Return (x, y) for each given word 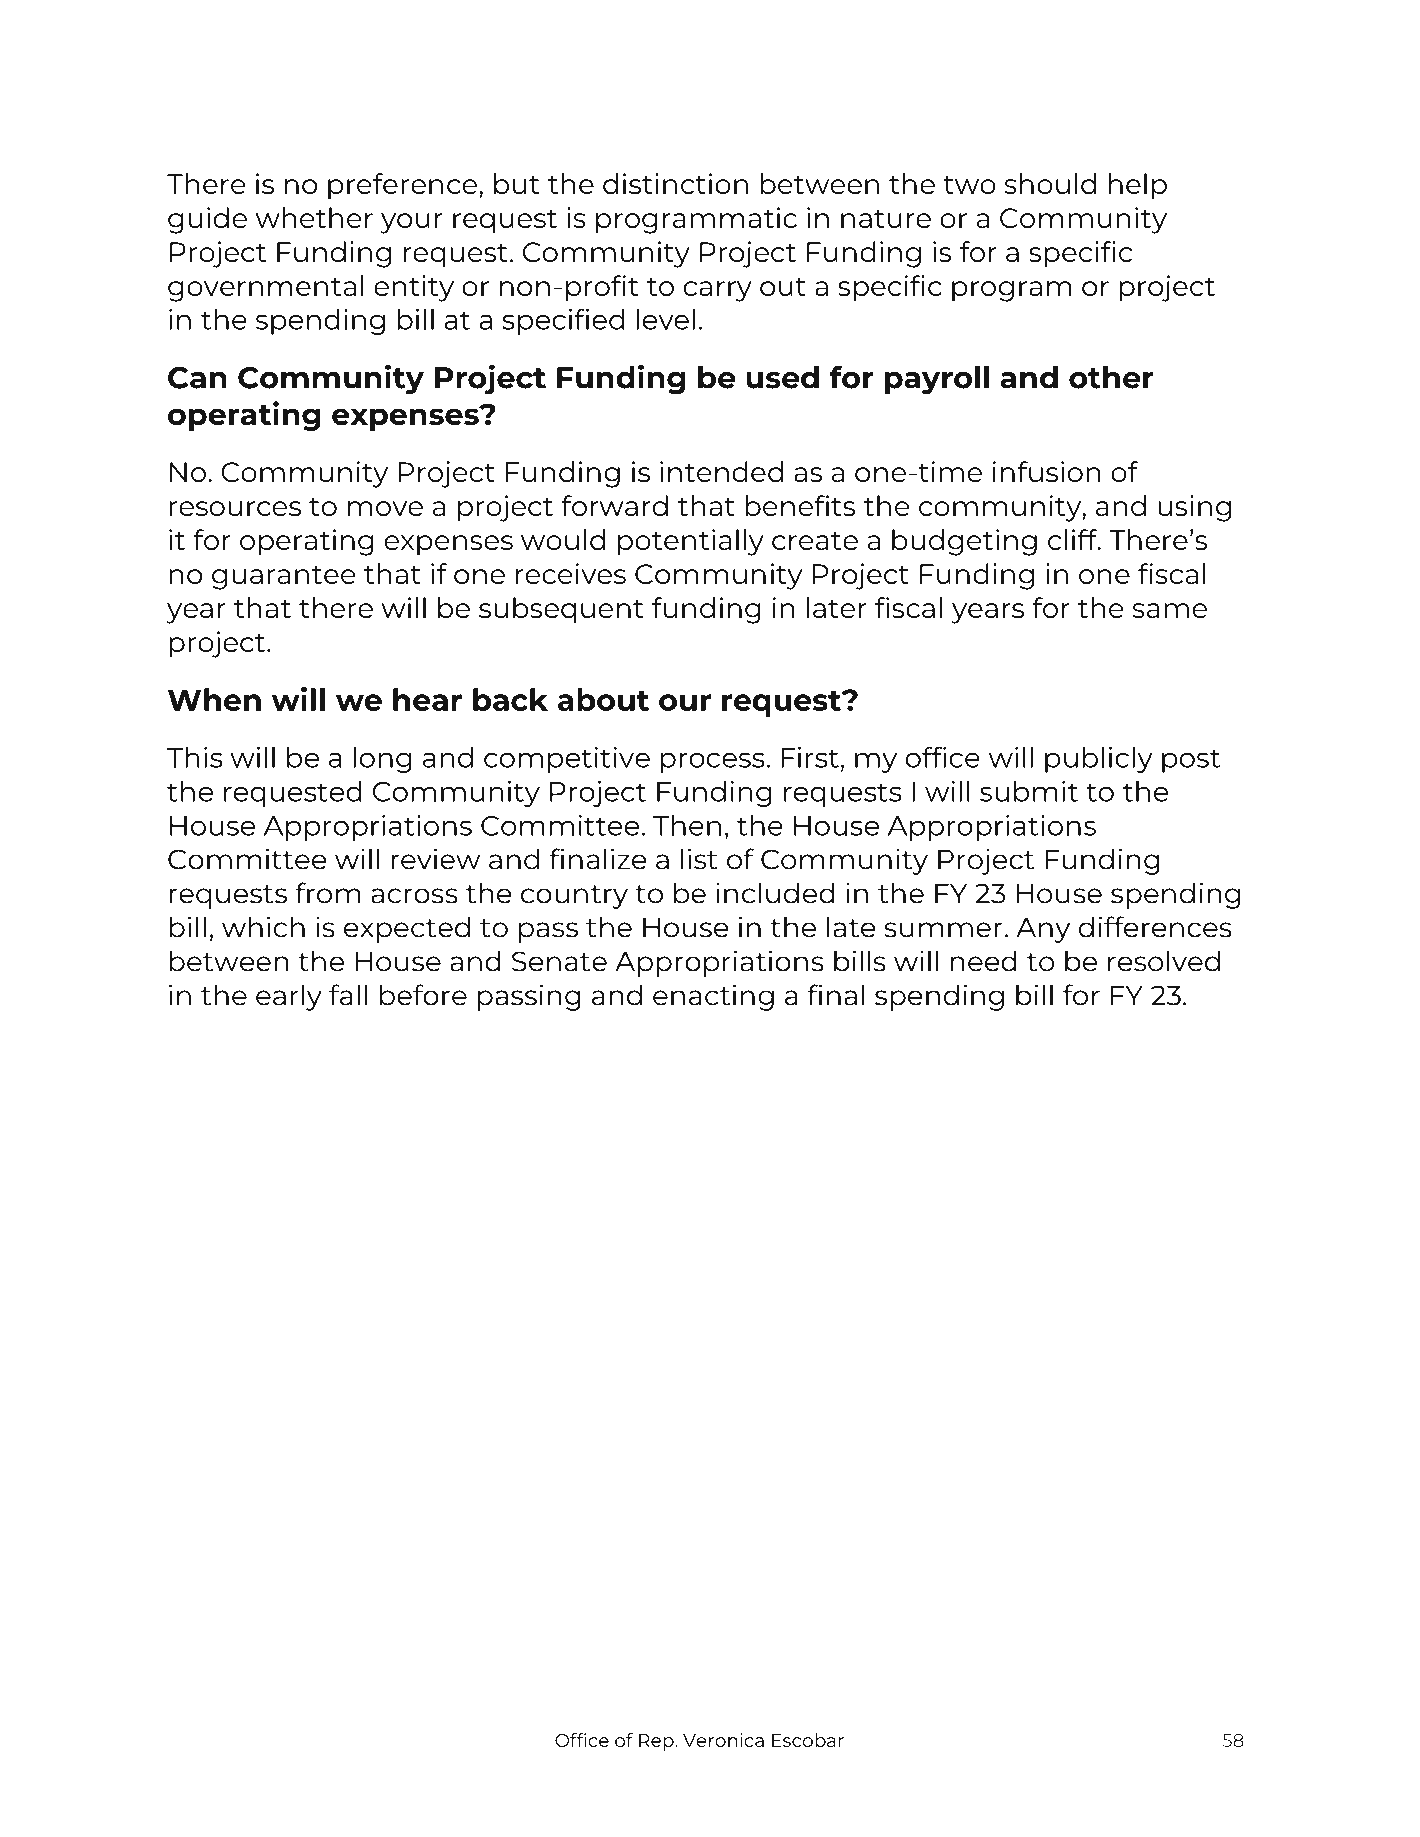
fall (348, 995)
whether (314, 217)
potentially (691, 542)
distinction (675, 183)
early (289, 997)
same (1169, 610)
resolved (1164, 961)
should (1050, 183)
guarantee (284, 578)
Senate (559, 961)
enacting (713, 997)
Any (1043, 930)
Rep (657, 1742)
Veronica (723, 1740)
